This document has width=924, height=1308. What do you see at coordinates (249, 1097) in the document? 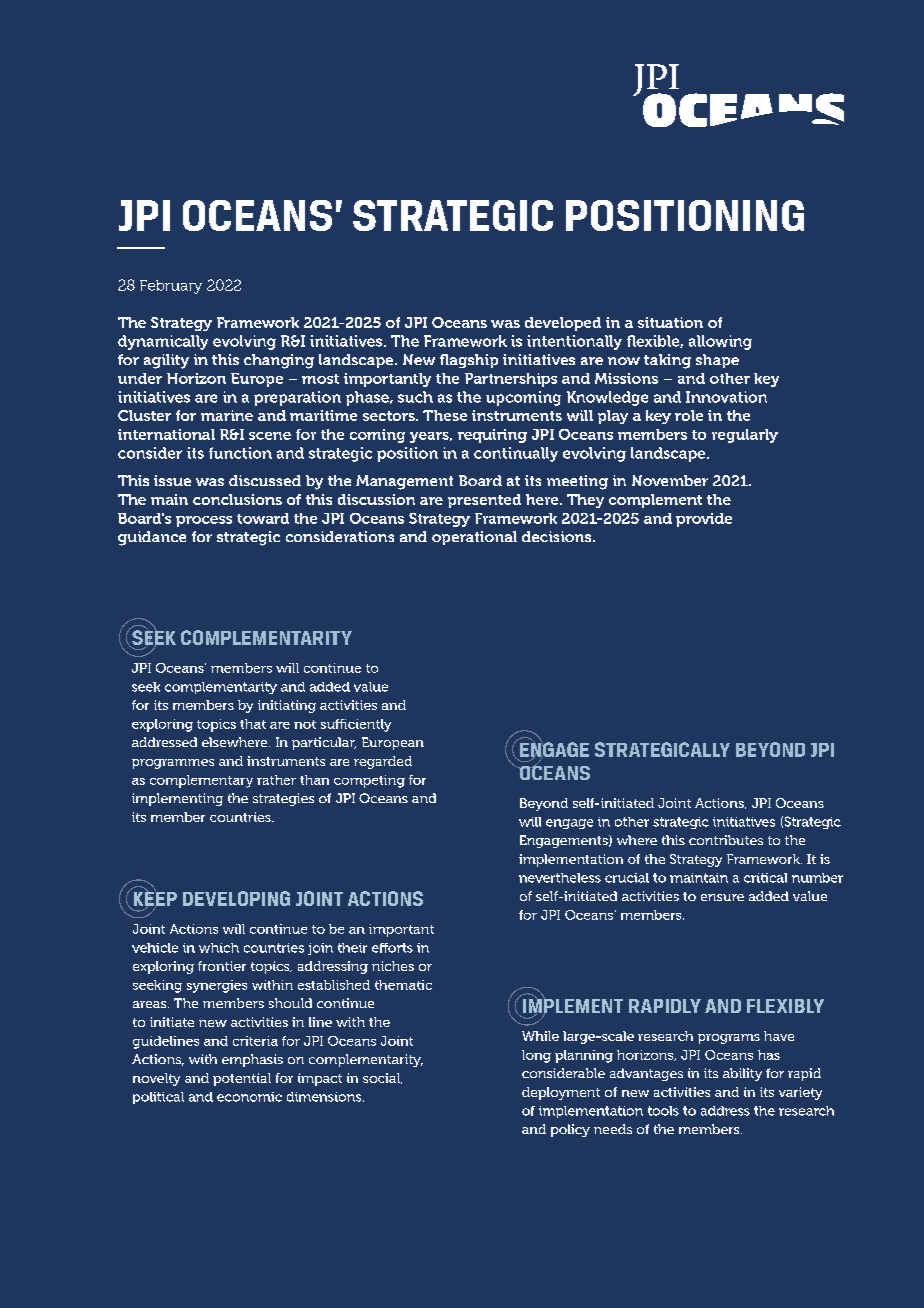
I see `economic` at bounding box center [249, 1097].
